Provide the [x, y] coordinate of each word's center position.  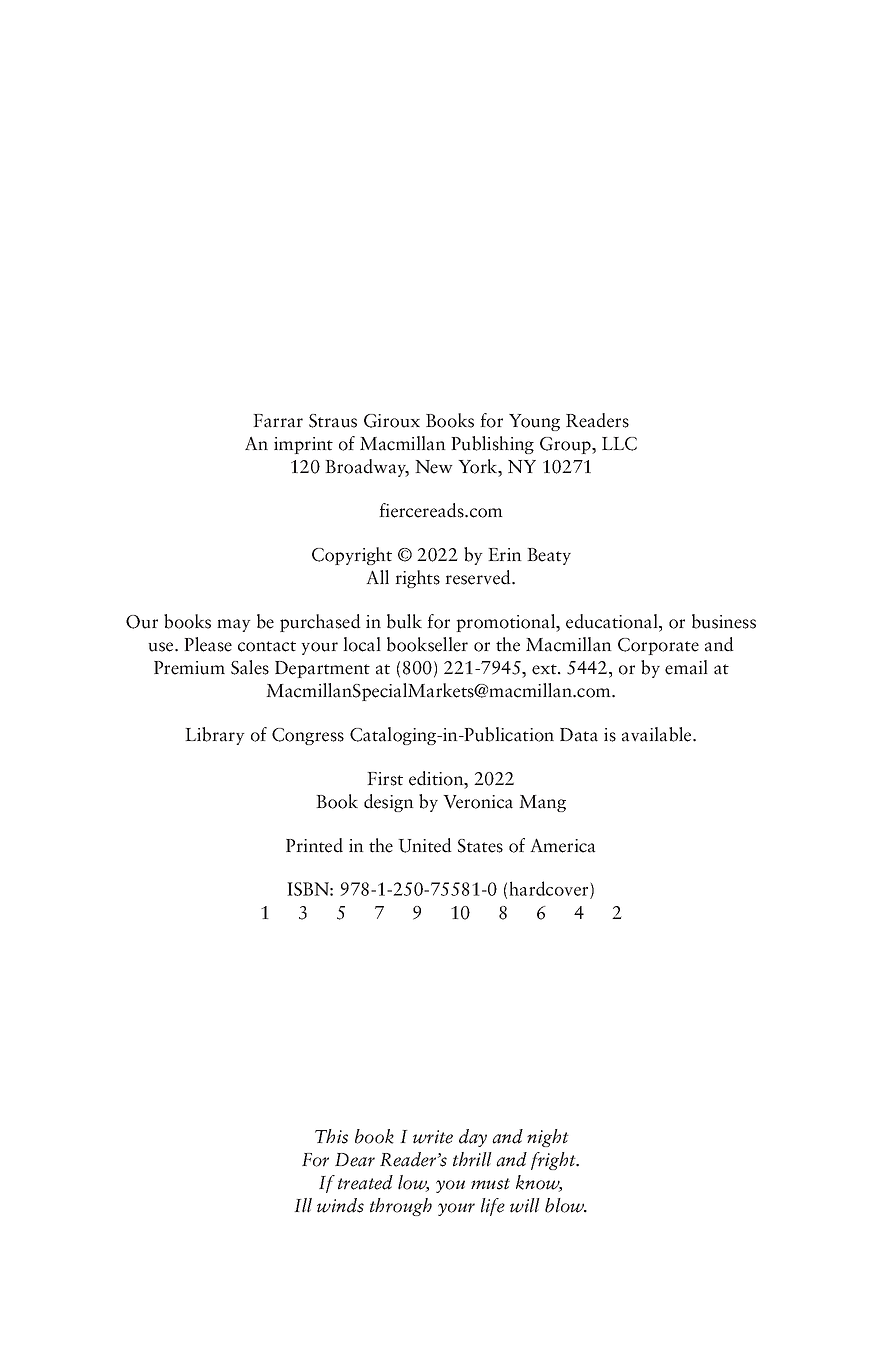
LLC [619, 444]
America [562, 845]
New [434, 467]
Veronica [478, 802]
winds [340, 1205]
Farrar [278, 421]
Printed [314, 845]
